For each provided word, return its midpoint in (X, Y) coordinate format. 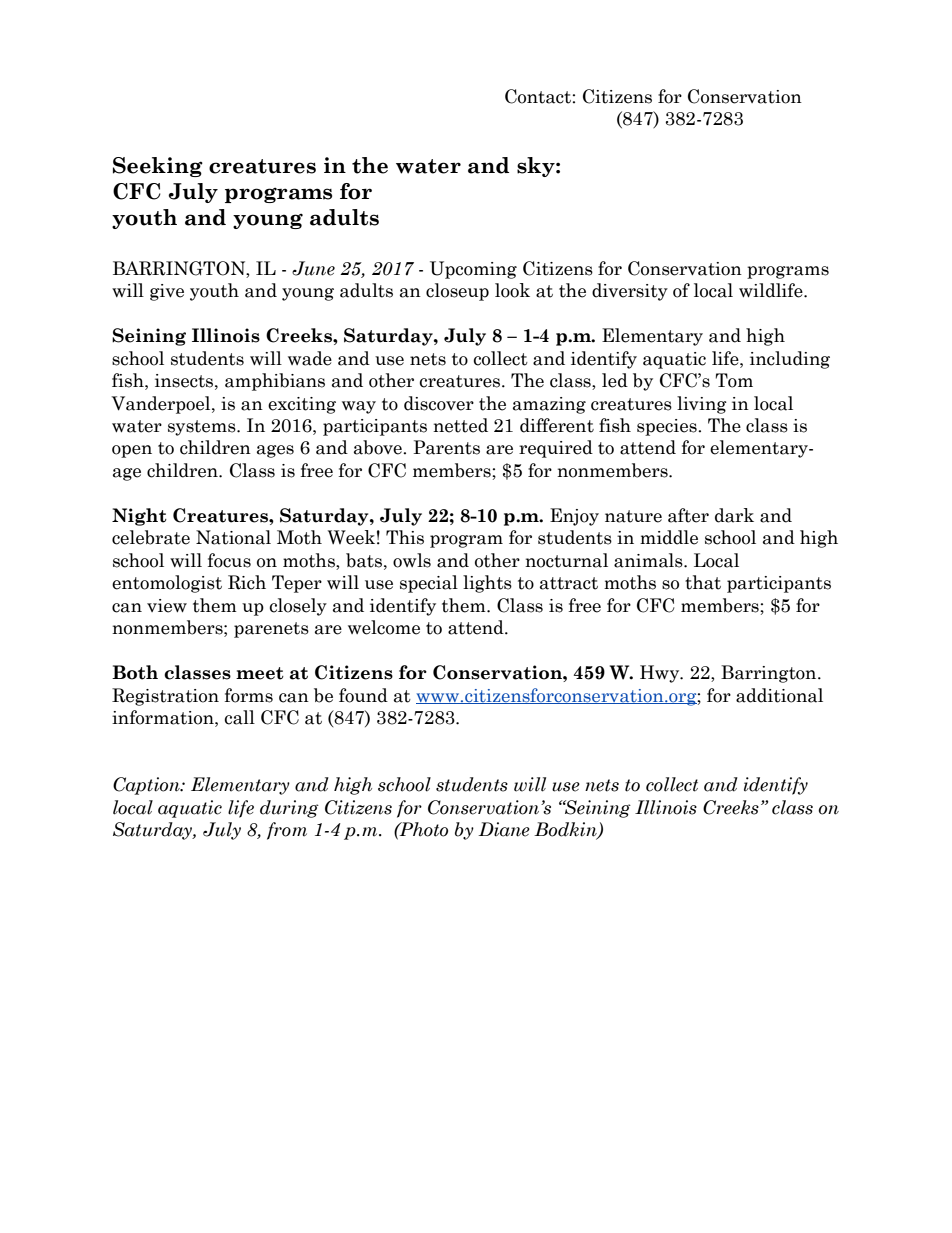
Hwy (661, 674)
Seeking (158, 167)
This (405, 537)
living (702, 405)
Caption (147, 786)
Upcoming (473, 270)
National (233, 537)
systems (203, 428)
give (167, 292)
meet (260, 673)
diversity (630, 292)
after (688, 515)
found (363, 695)
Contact (539, 96)
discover (439, 403)
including (790, 360)
